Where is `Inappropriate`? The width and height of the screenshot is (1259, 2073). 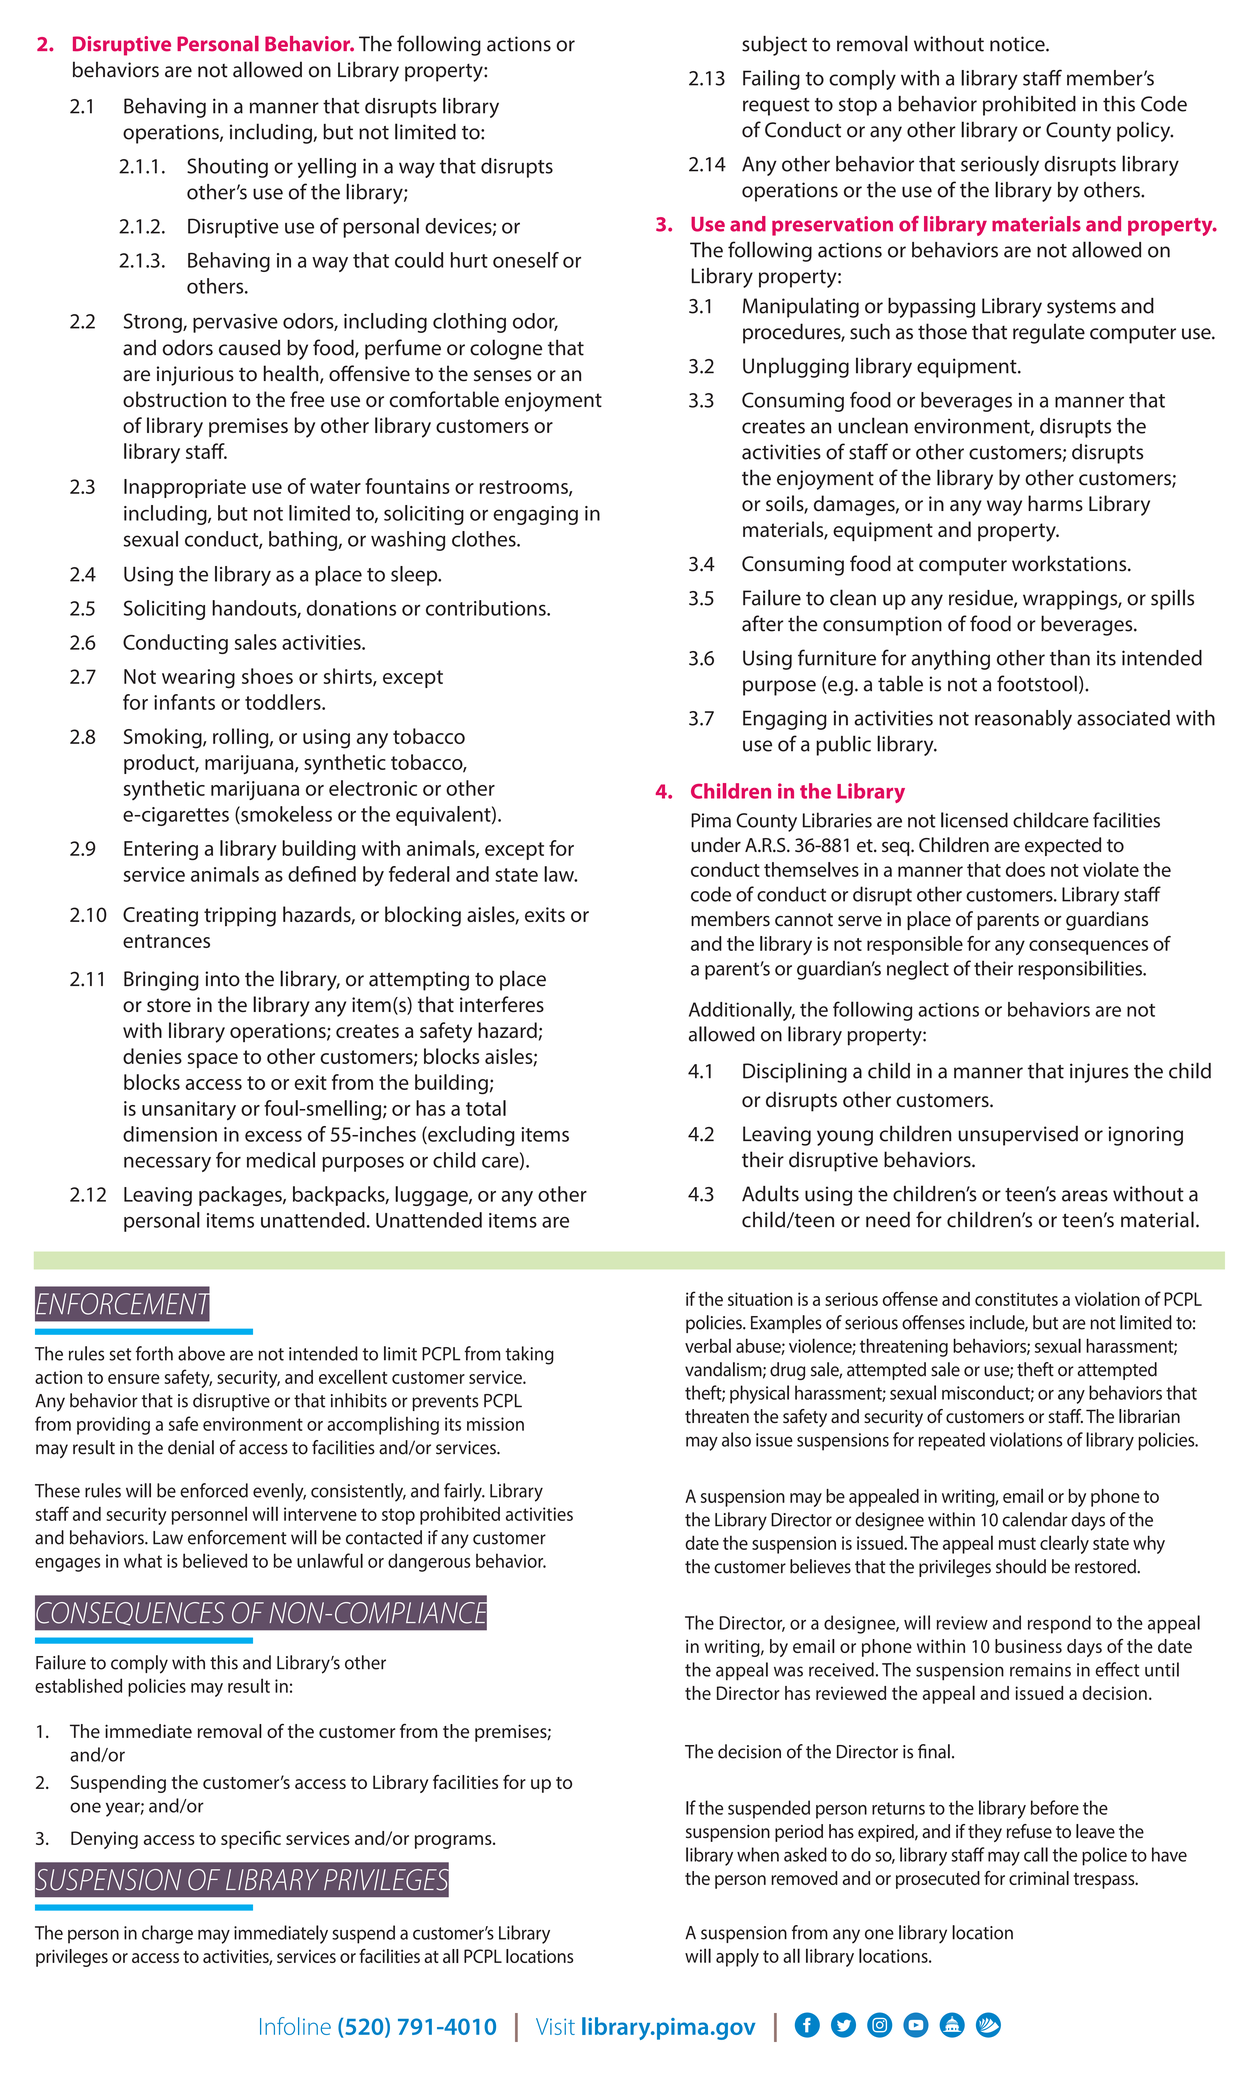 Inappropriate is located at coordinates (185, 488).
